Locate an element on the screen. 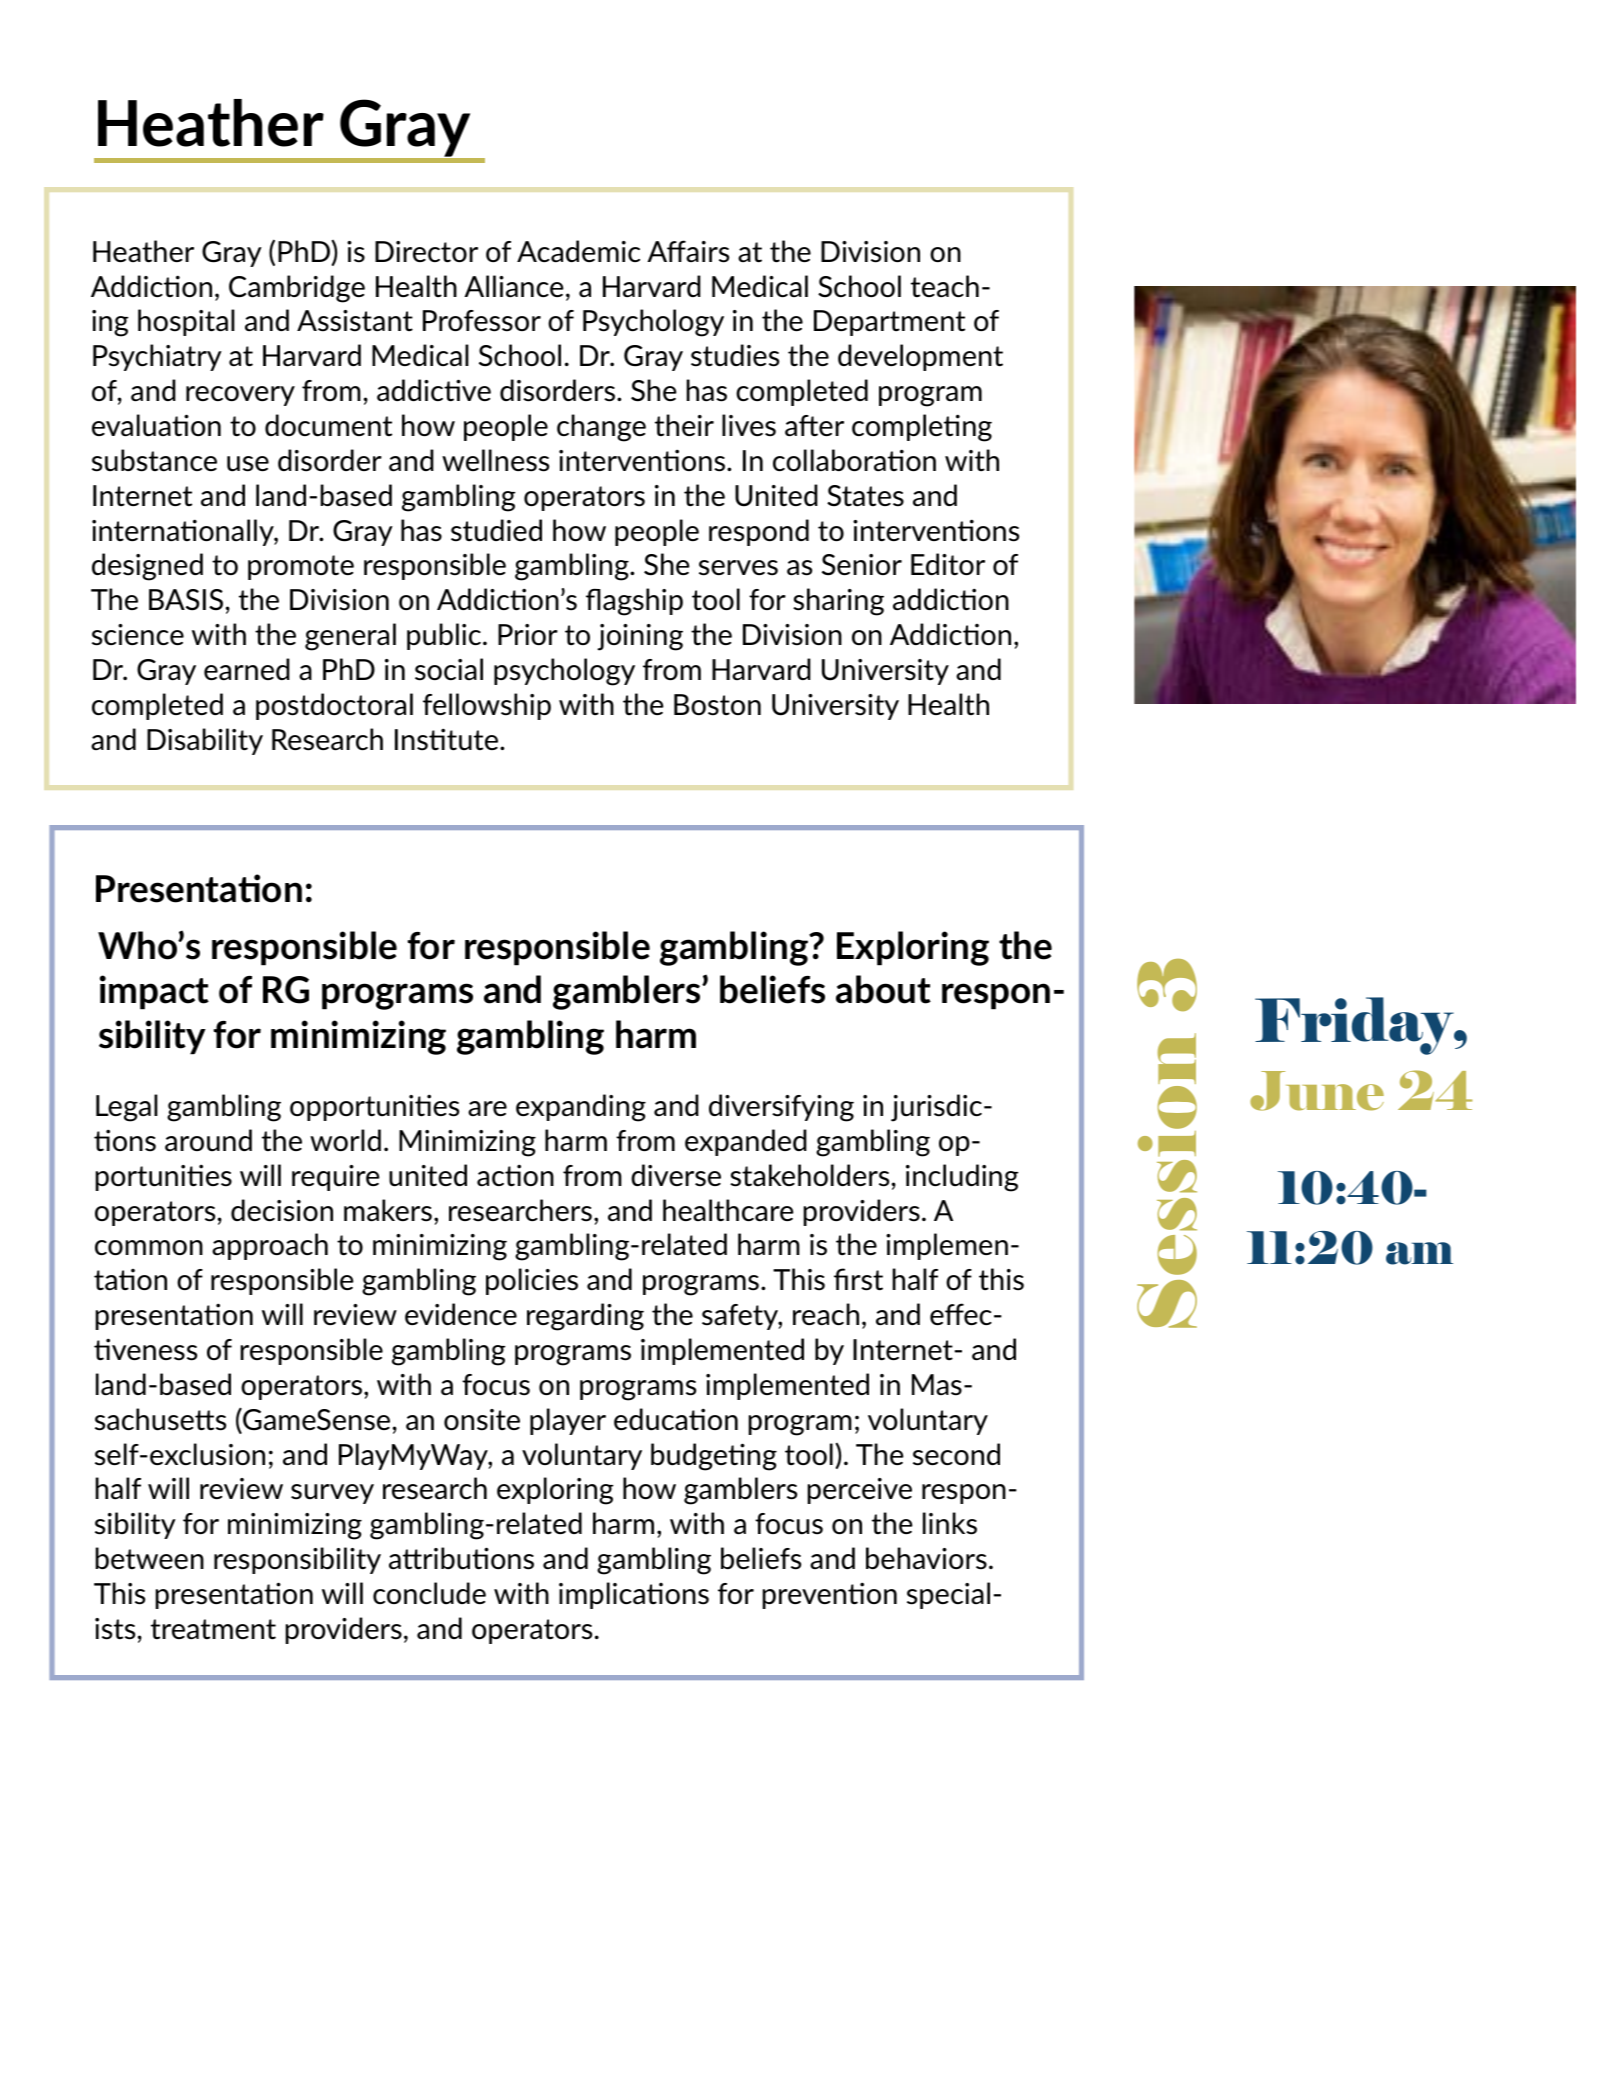 The height and width of the screenshot is (2091, 1615). development is located at coordinates (920, 357).
